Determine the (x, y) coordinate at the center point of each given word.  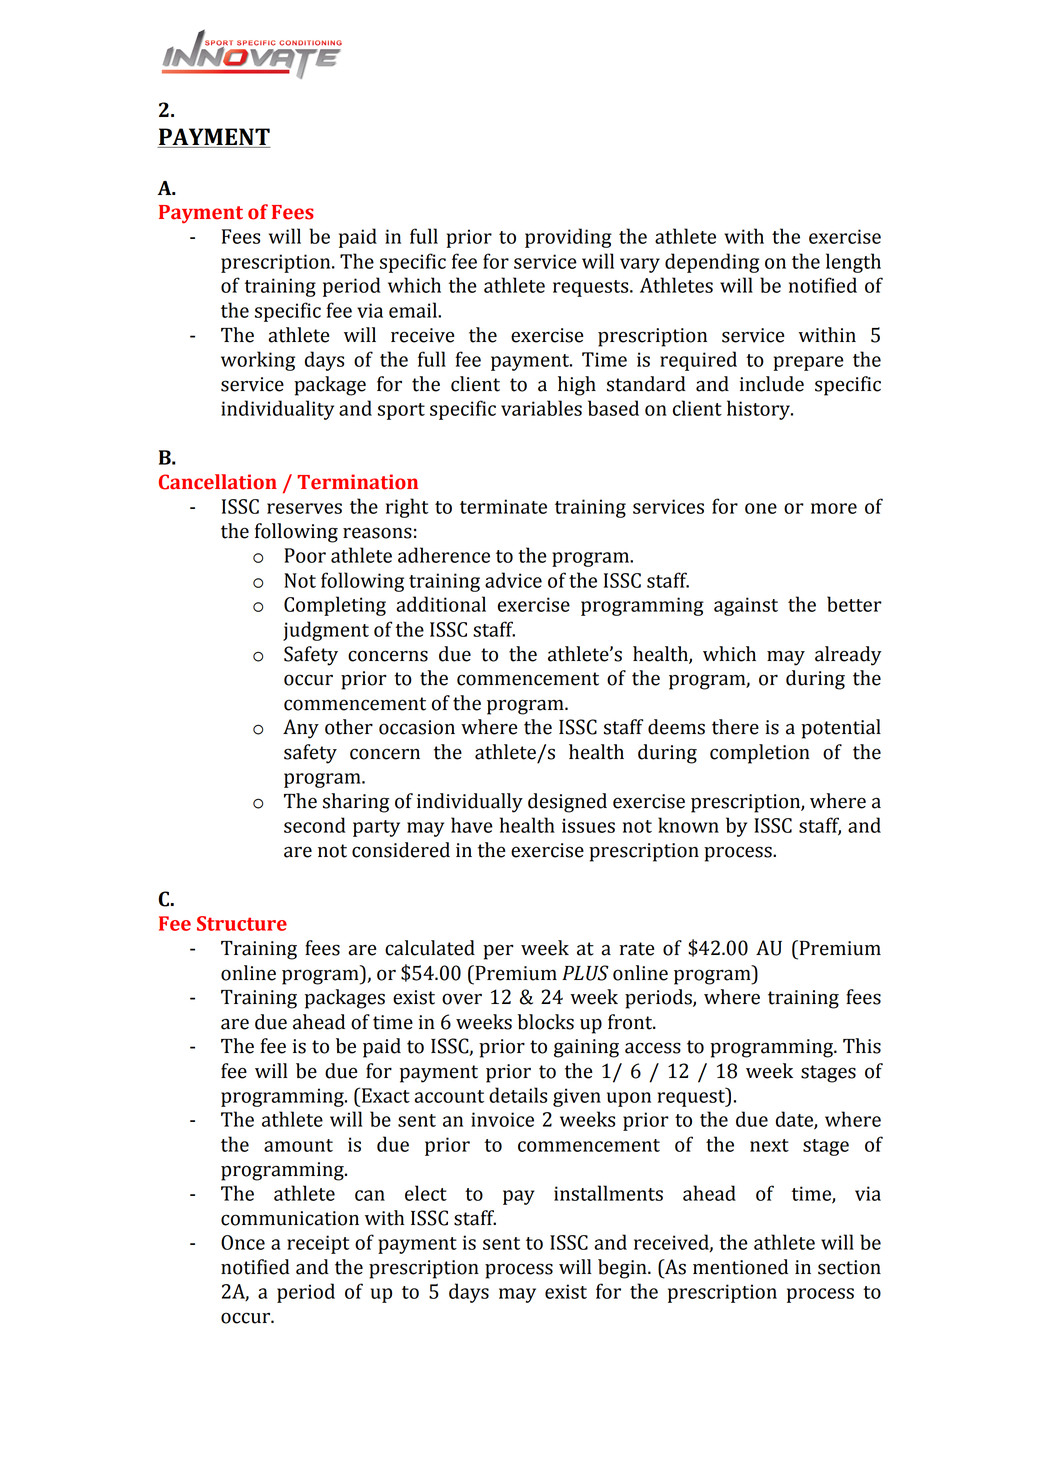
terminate (503, 506)
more (834, 508)
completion (760, 754)
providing (568, 238)
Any (301, 729)
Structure (242, 923)
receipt (318, 1244)
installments (608, 1193)
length (853, 263)
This (862, 1046)
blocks (545, 1022)
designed (567, 803)
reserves (304, 508)
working (258, 361)
